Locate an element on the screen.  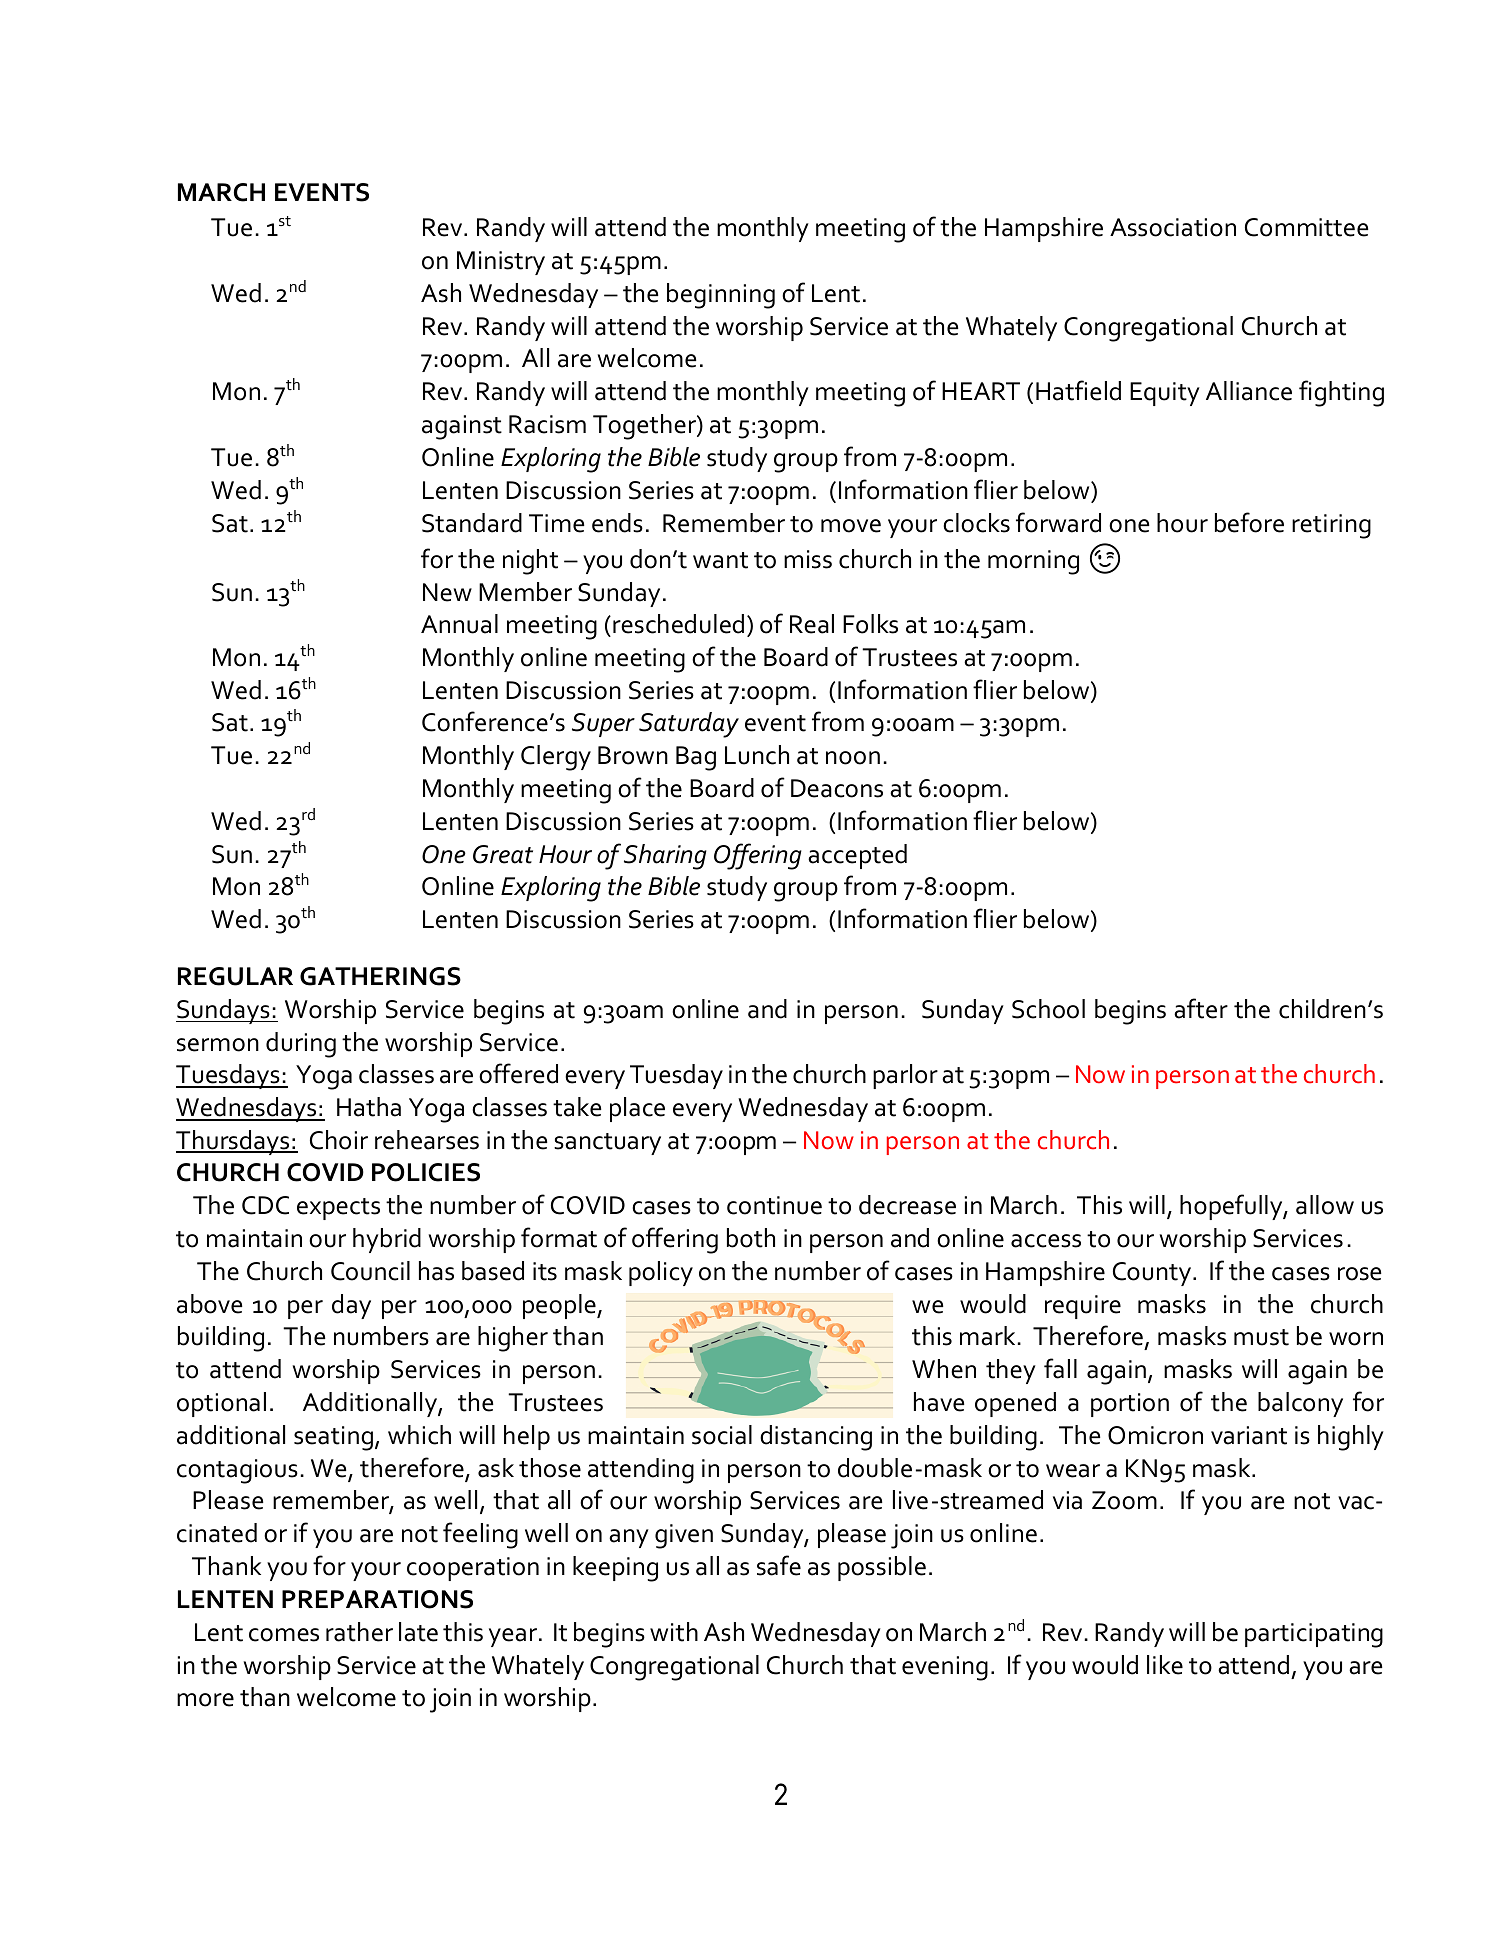
rather is located at coordinates (359, 1632).
